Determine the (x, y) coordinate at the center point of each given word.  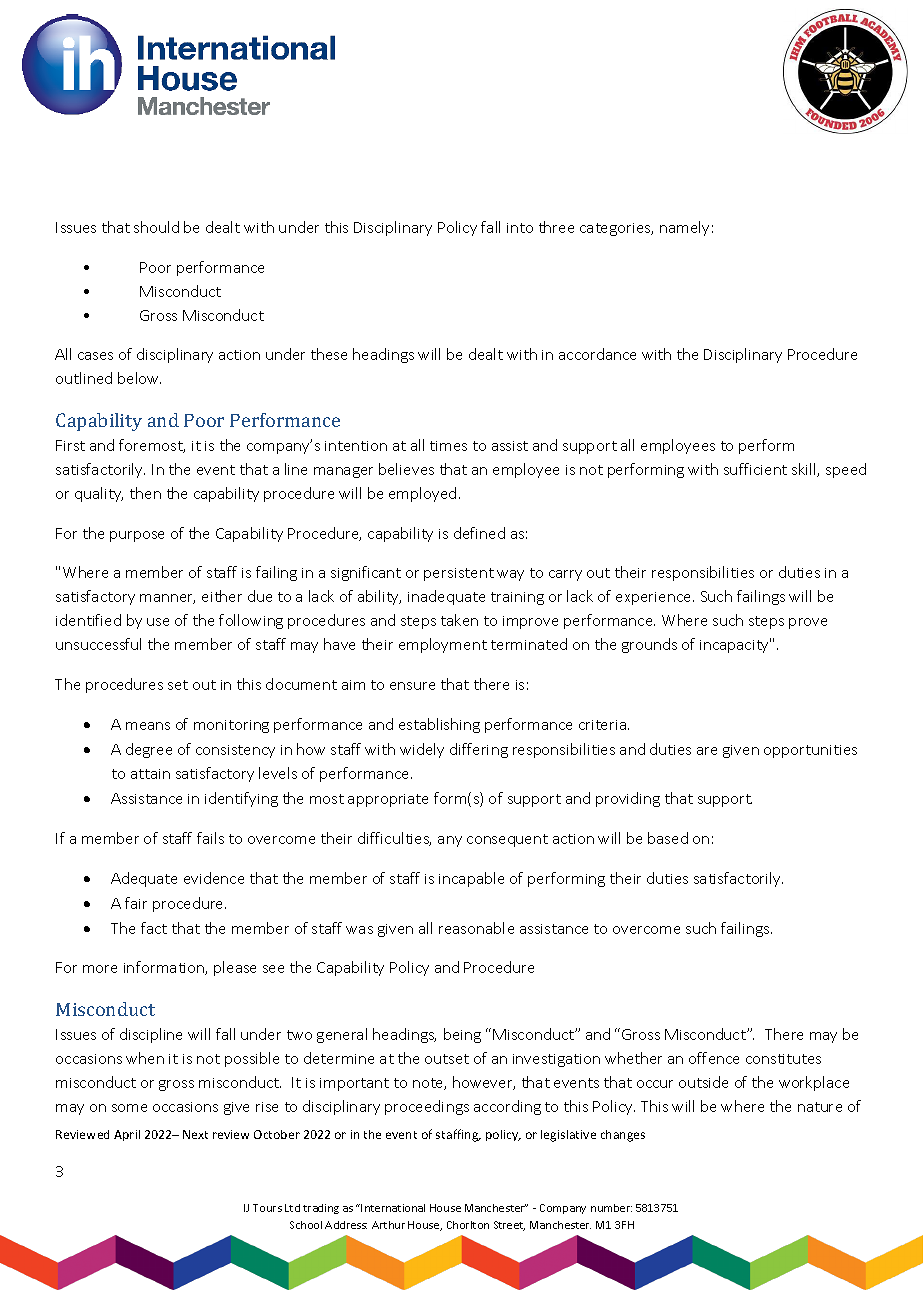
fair (136, 903)
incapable (471, 879)
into (520, 228)
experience (655, 598)
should (156, 227)
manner (167, 599)
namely (684, 228)
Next (195, 1134)
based (668, 838)
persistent (459, 574)
